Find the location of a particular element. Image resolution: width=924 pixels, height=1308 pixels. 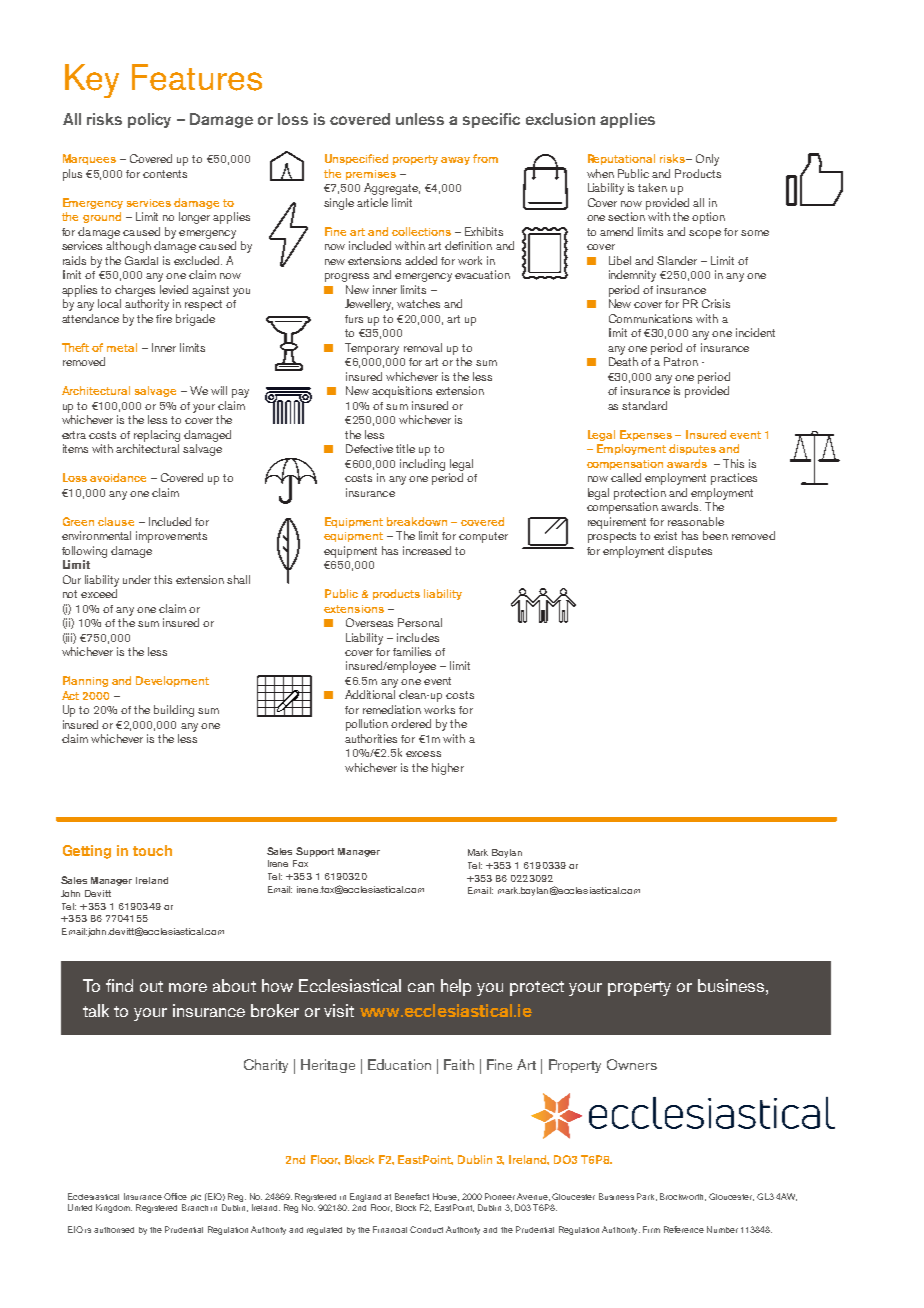

called is located at coordinates (626, 477).
